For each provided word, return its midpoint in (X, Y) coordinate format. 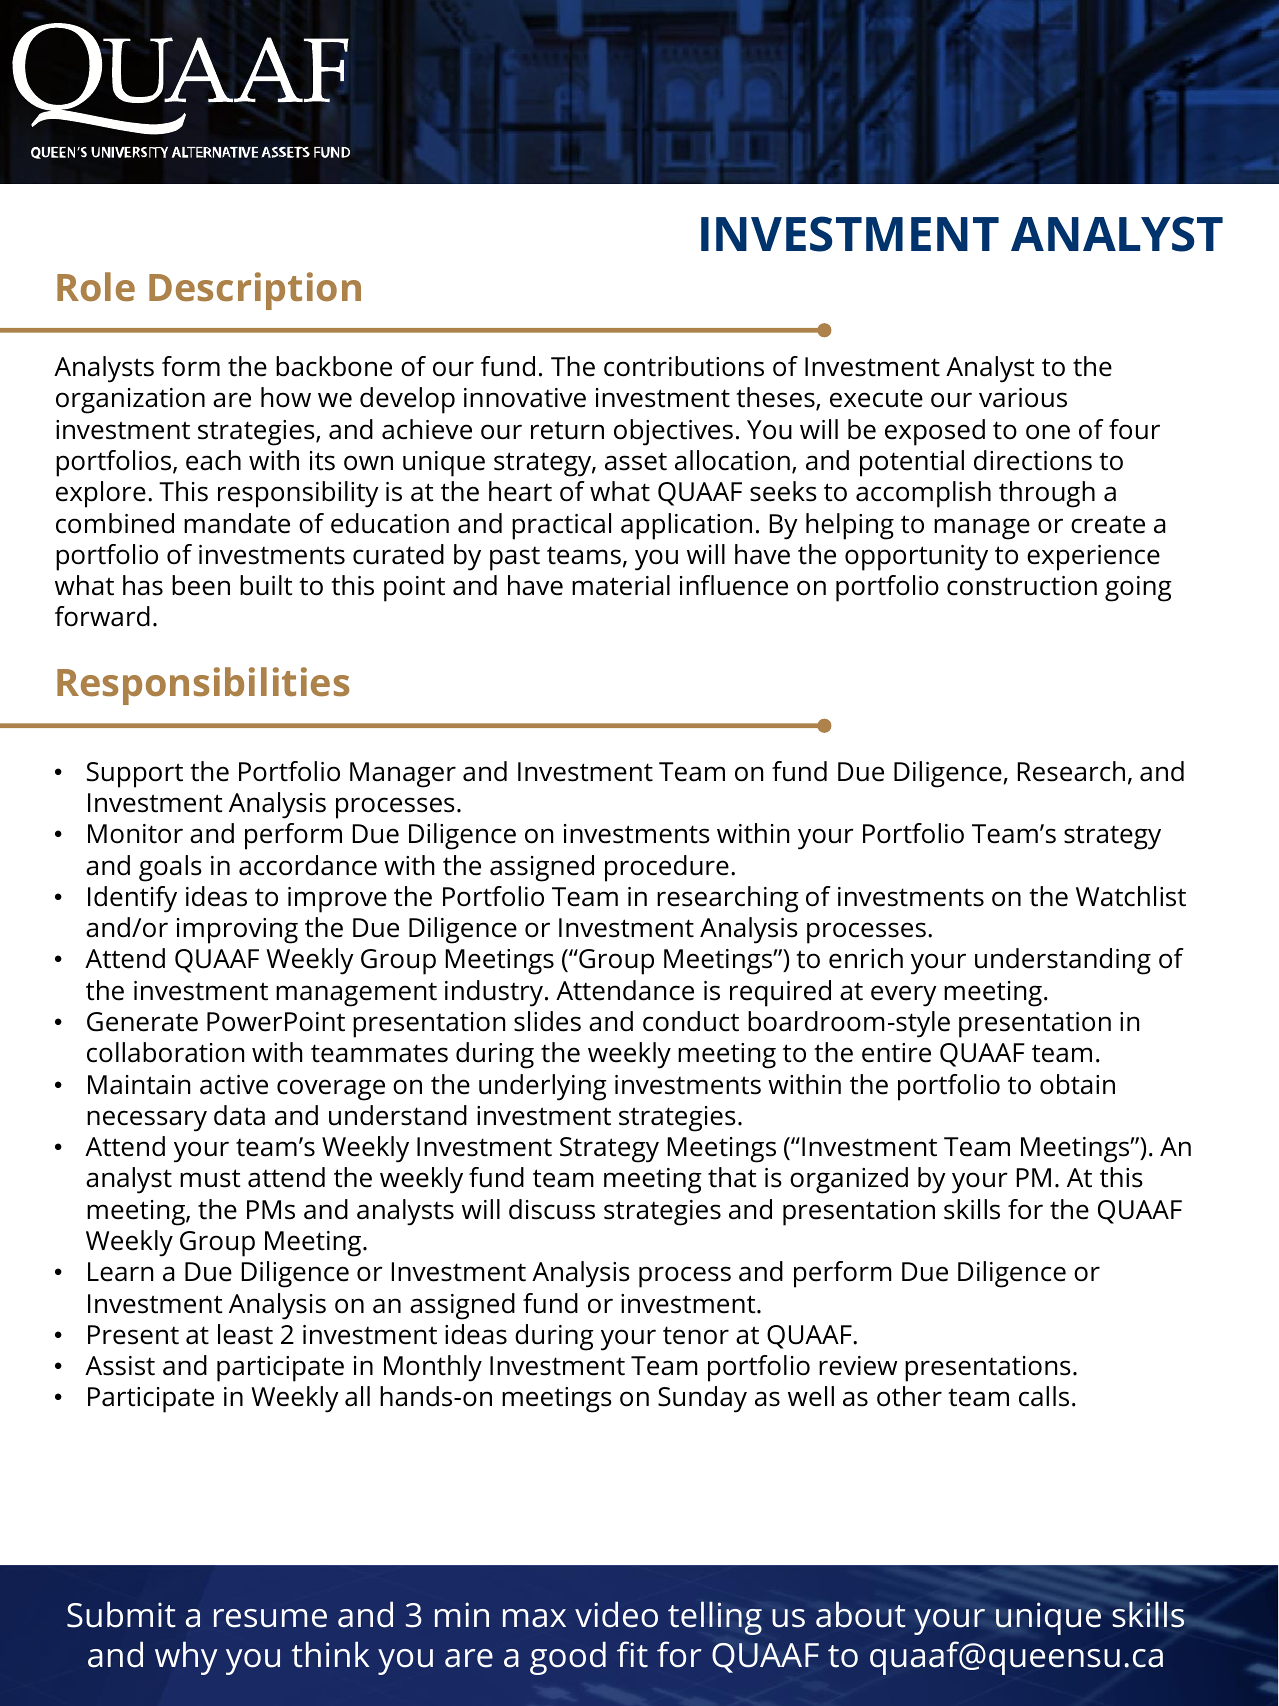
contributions (684, 366)
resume (270, 1618)
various (1023, 398)
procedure (667, 868)
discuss (552, 1209)
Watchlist (1131, 896)
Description (255, 291)
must (210, 1178)
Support (135, 775)
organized (849, 1180)
